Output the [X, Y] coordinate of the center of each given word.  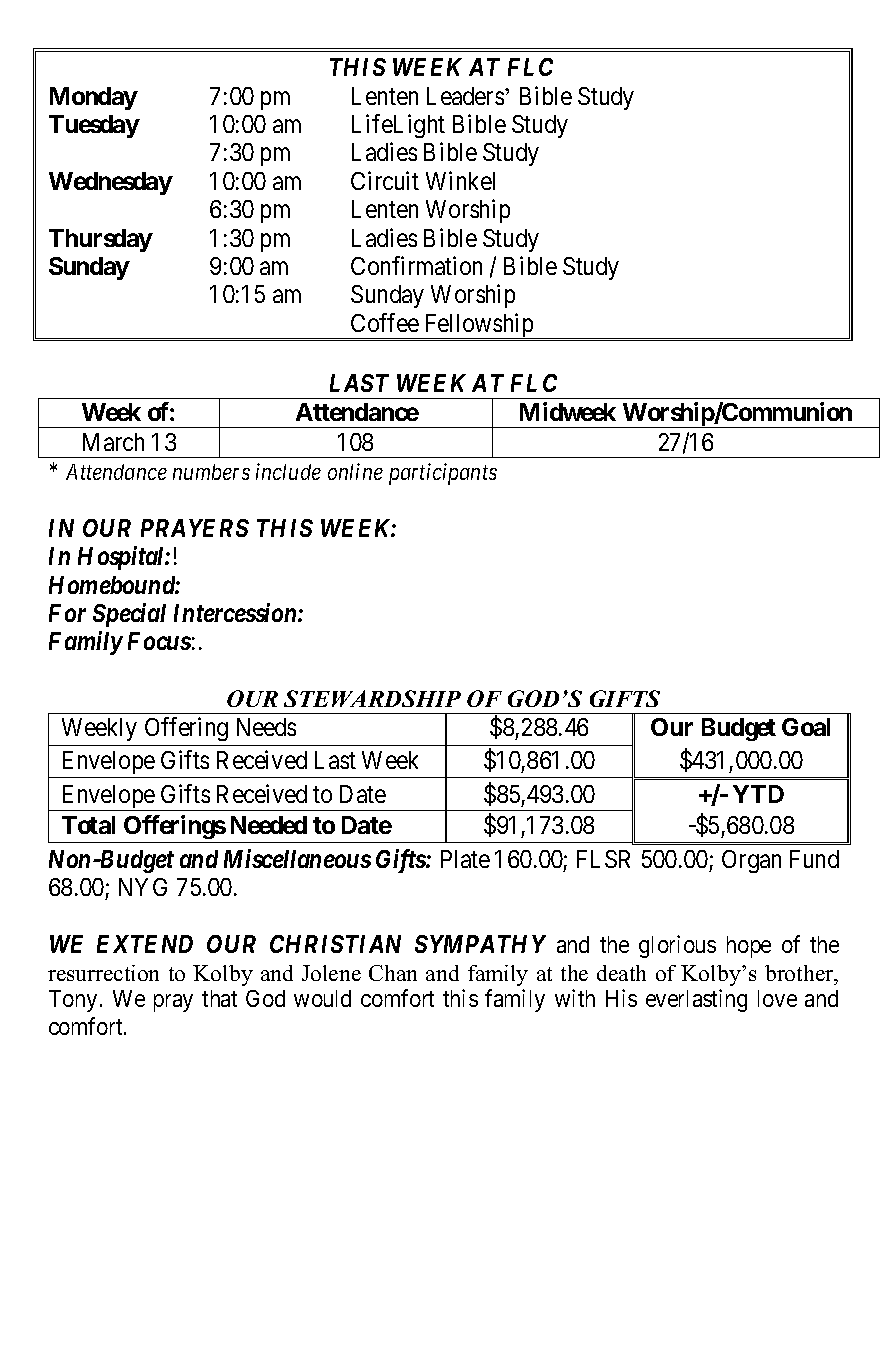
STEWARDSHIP [372, 698]
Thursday [101, 240]
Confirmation [416, 265]
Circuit [385, 180]
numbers [211, 472]
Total [88, 825]
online [355, 471]
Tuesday [94, 126]
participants [443, 474]
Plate [465, 859]
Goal [806, 727]
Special [129, 615]
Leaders [465, 96]
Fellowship [479, 326]
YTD [758, 794]
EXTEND [145, 944]
